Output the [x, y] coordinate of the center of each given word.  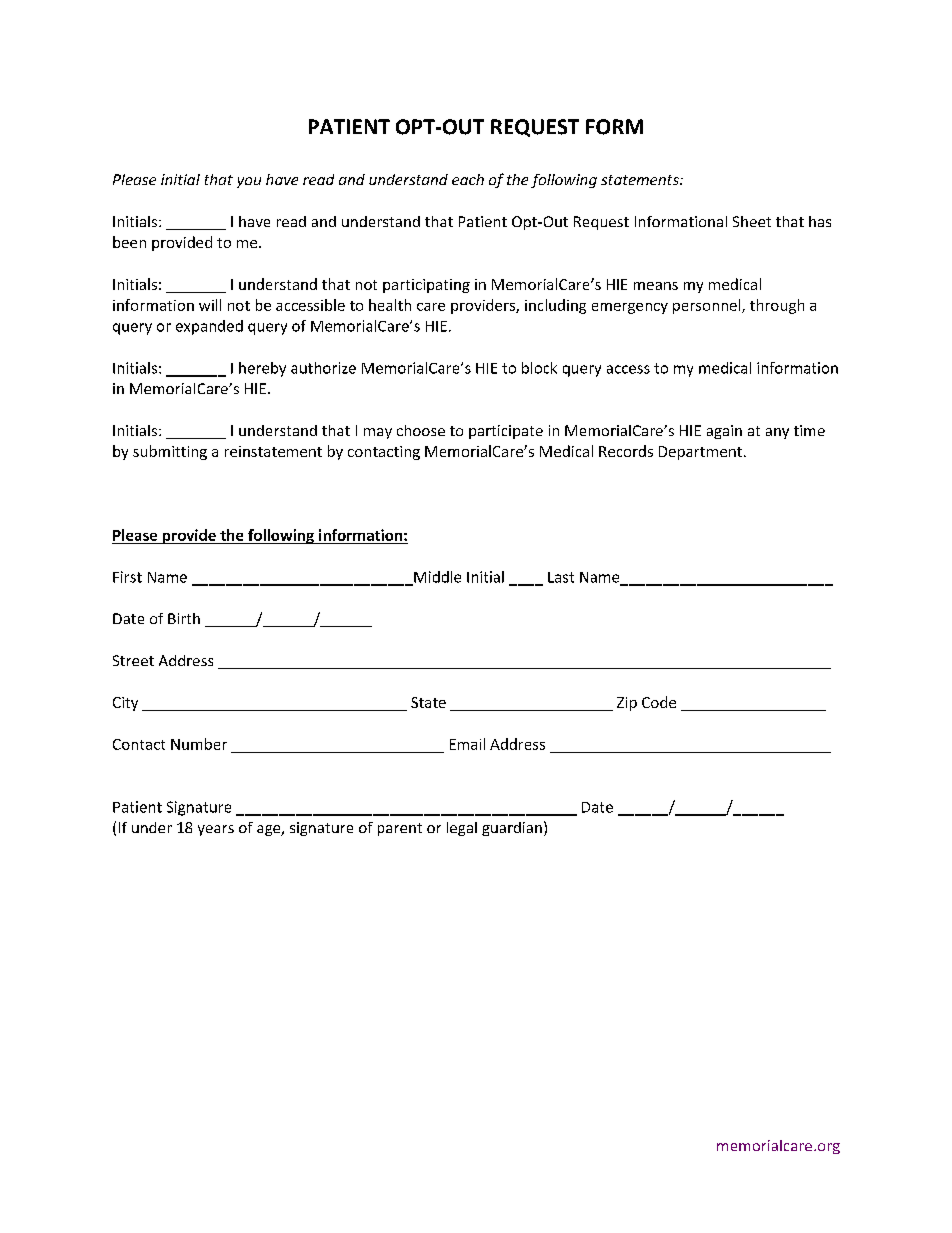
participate [506, 432]
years [216, 830]
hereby [262, 369]
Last [561, 577]
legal [462, 829]
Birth [184, 618]
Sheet [752, 221]
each [468, 179]
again [724, 432]
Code [659, 702]
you [249, 182]
